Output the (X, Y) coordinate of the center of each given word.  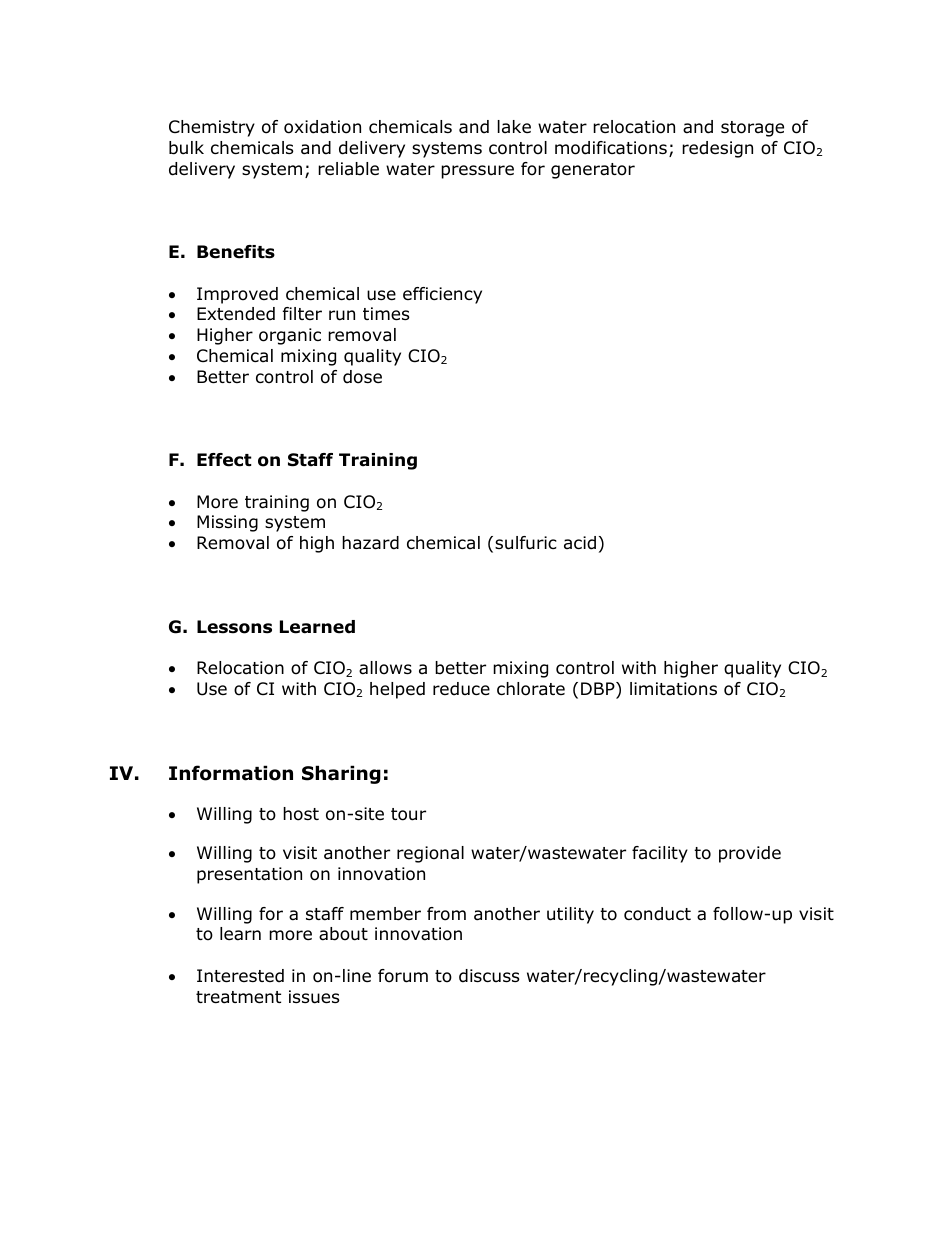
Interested (240, 976)
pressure (477, 172)
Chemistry (212, 128)
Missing (227, 523)
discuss (489, 976)
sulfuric (526, 543)
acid (580, 543)
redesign (717, 149)
